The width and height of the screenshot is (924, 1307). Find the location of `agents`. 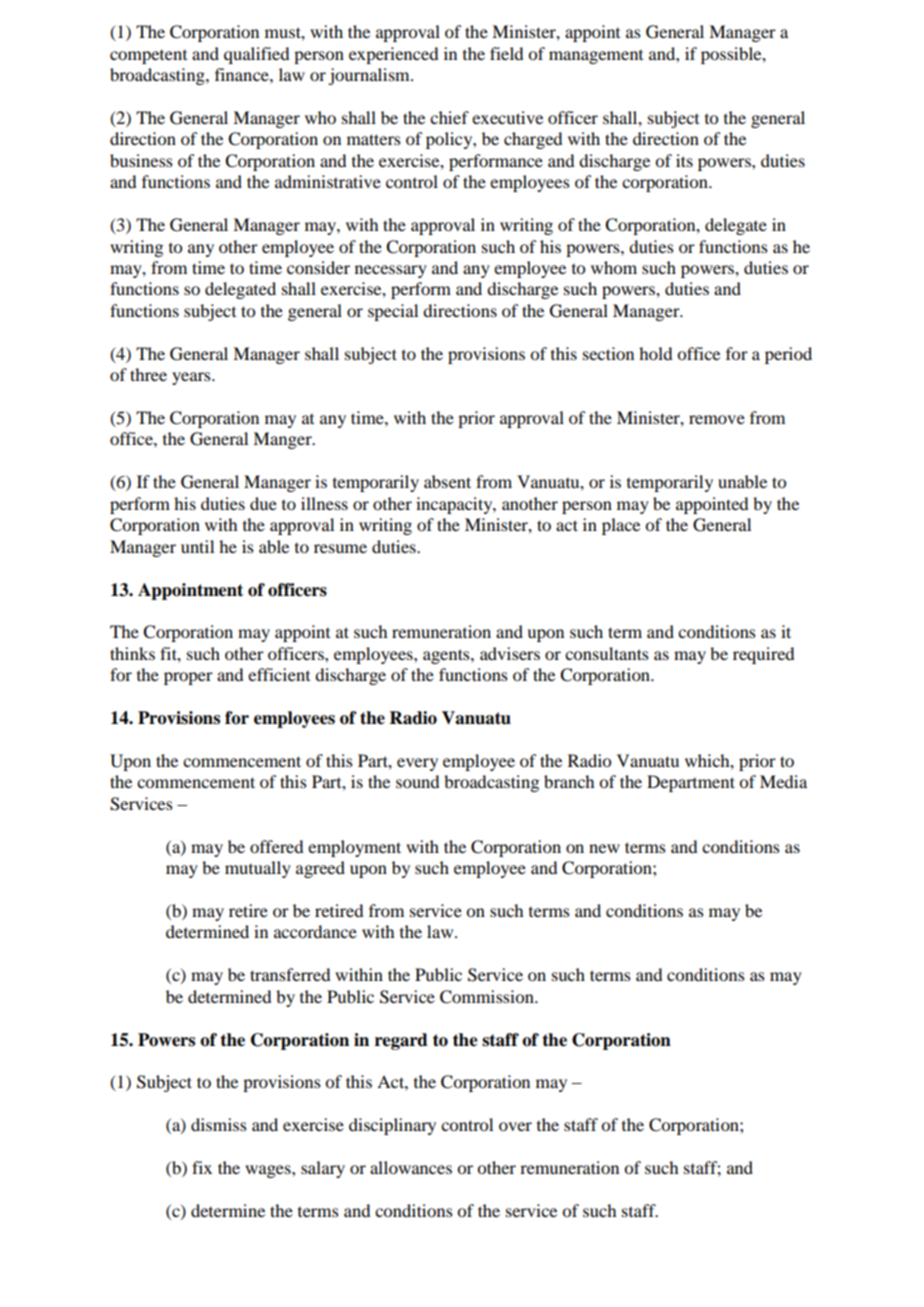

agents is located at coordinates (447, 656).
